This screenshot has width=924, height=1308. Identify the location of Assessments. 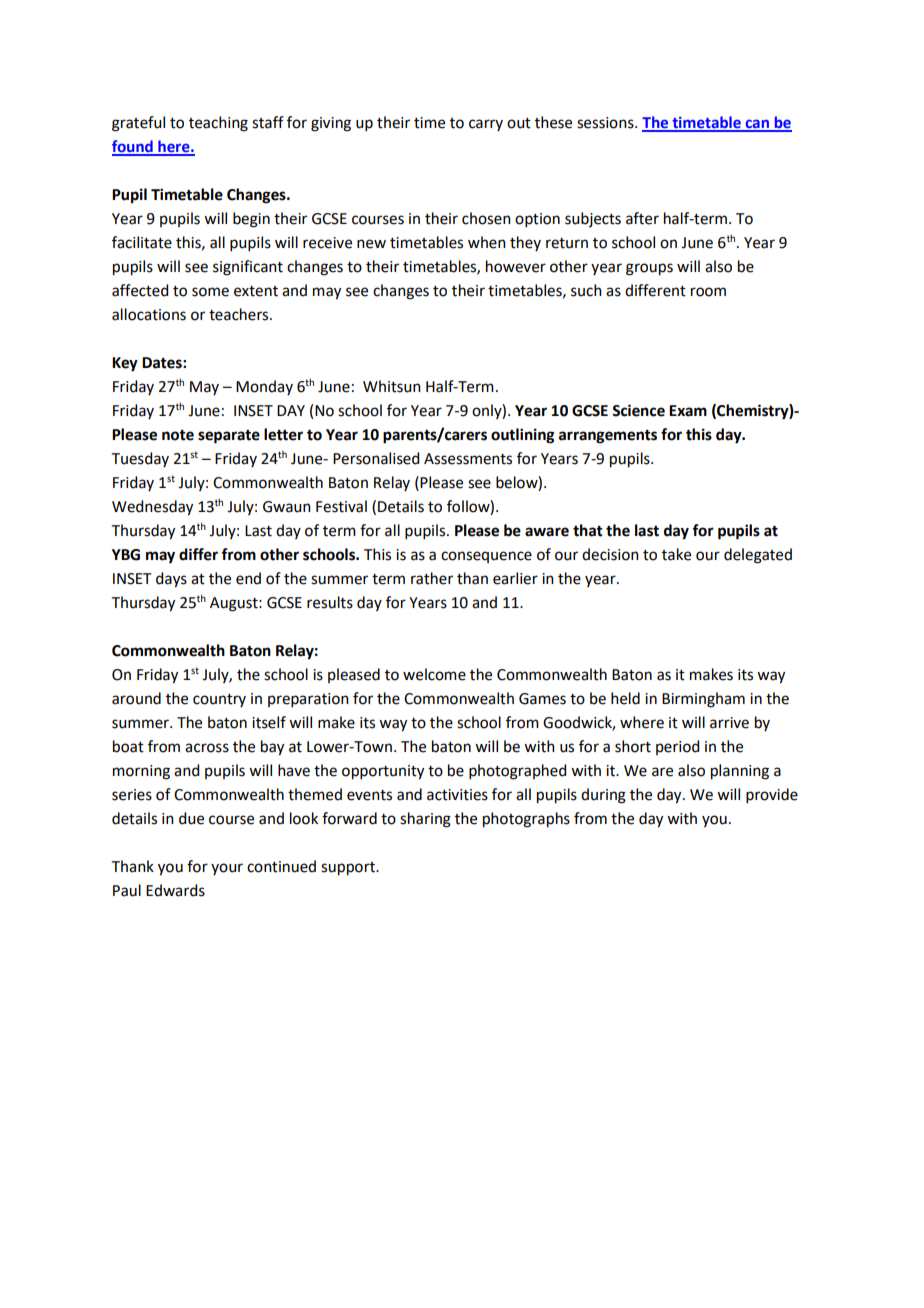
(468, 459).
